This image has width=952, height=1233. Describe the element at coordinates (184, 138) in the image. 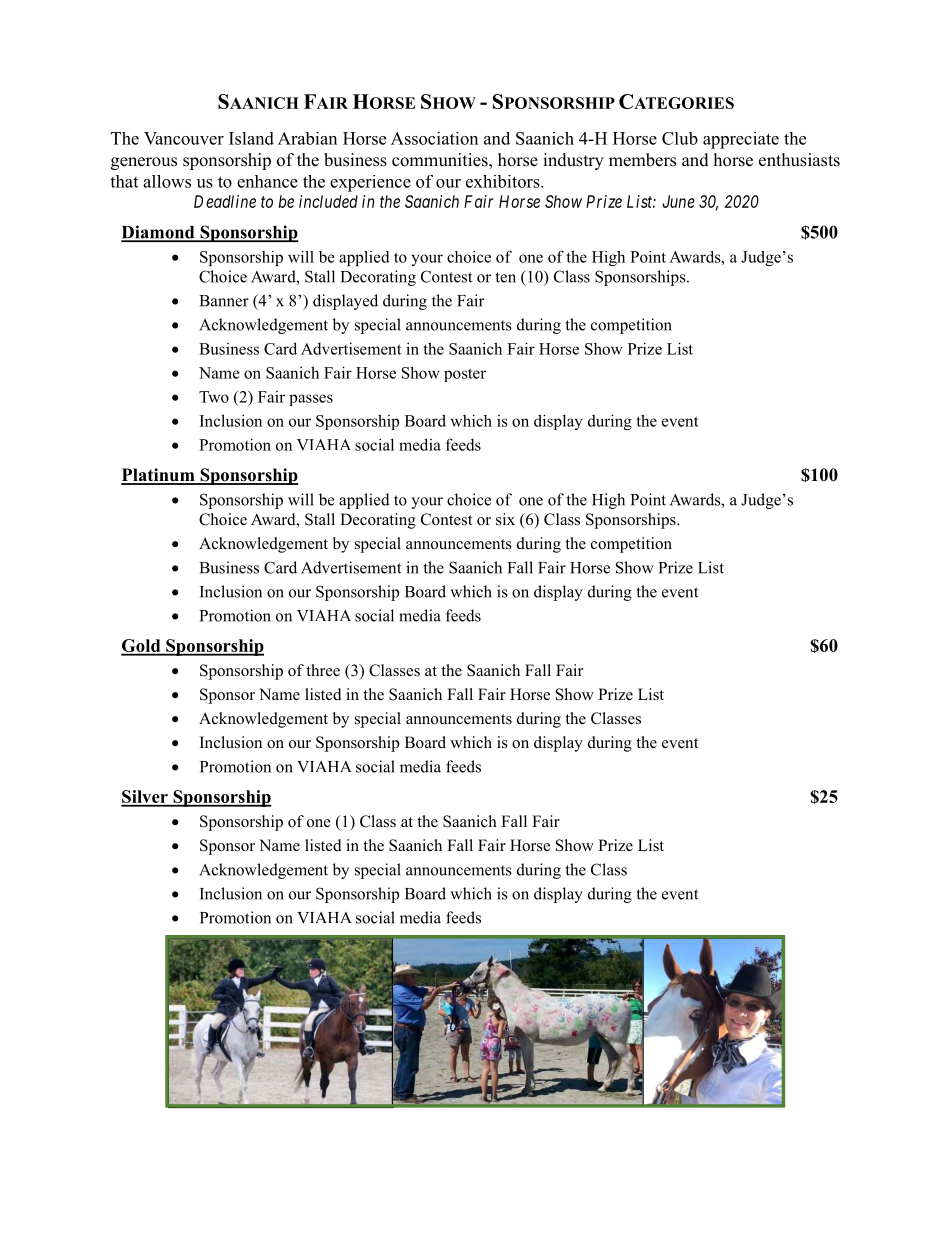

I see `Vancouver` at that location.
